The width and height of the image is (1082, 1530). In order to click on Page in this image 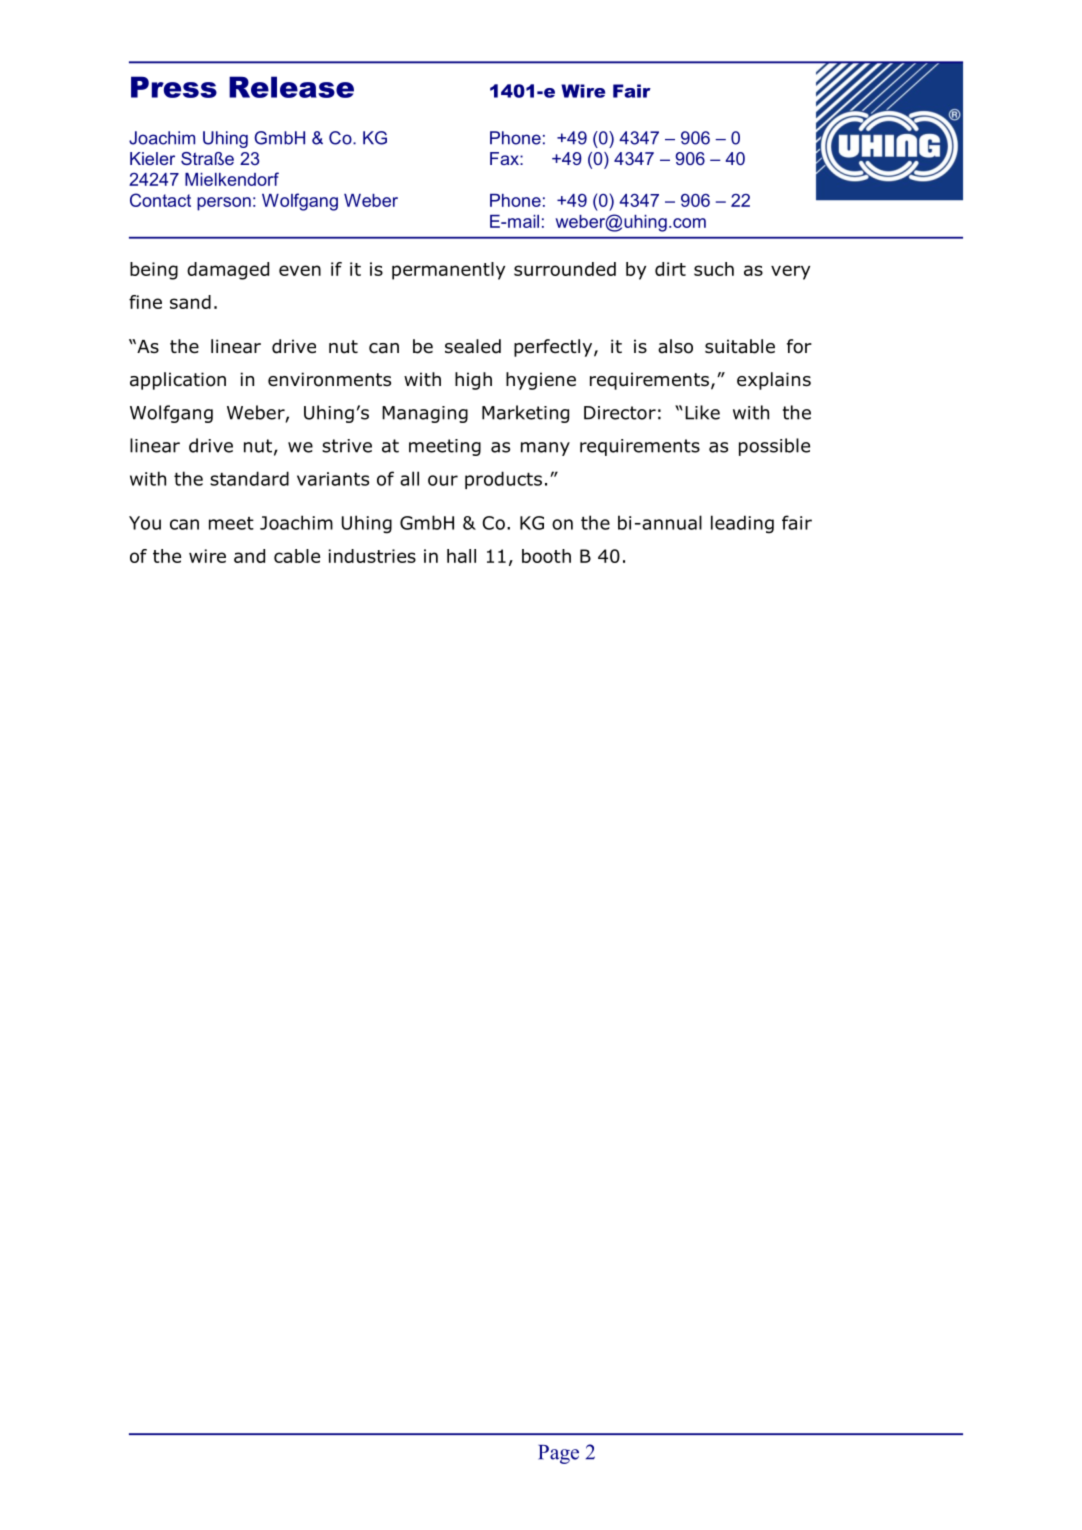, I will do `click(558, 1454)`.
